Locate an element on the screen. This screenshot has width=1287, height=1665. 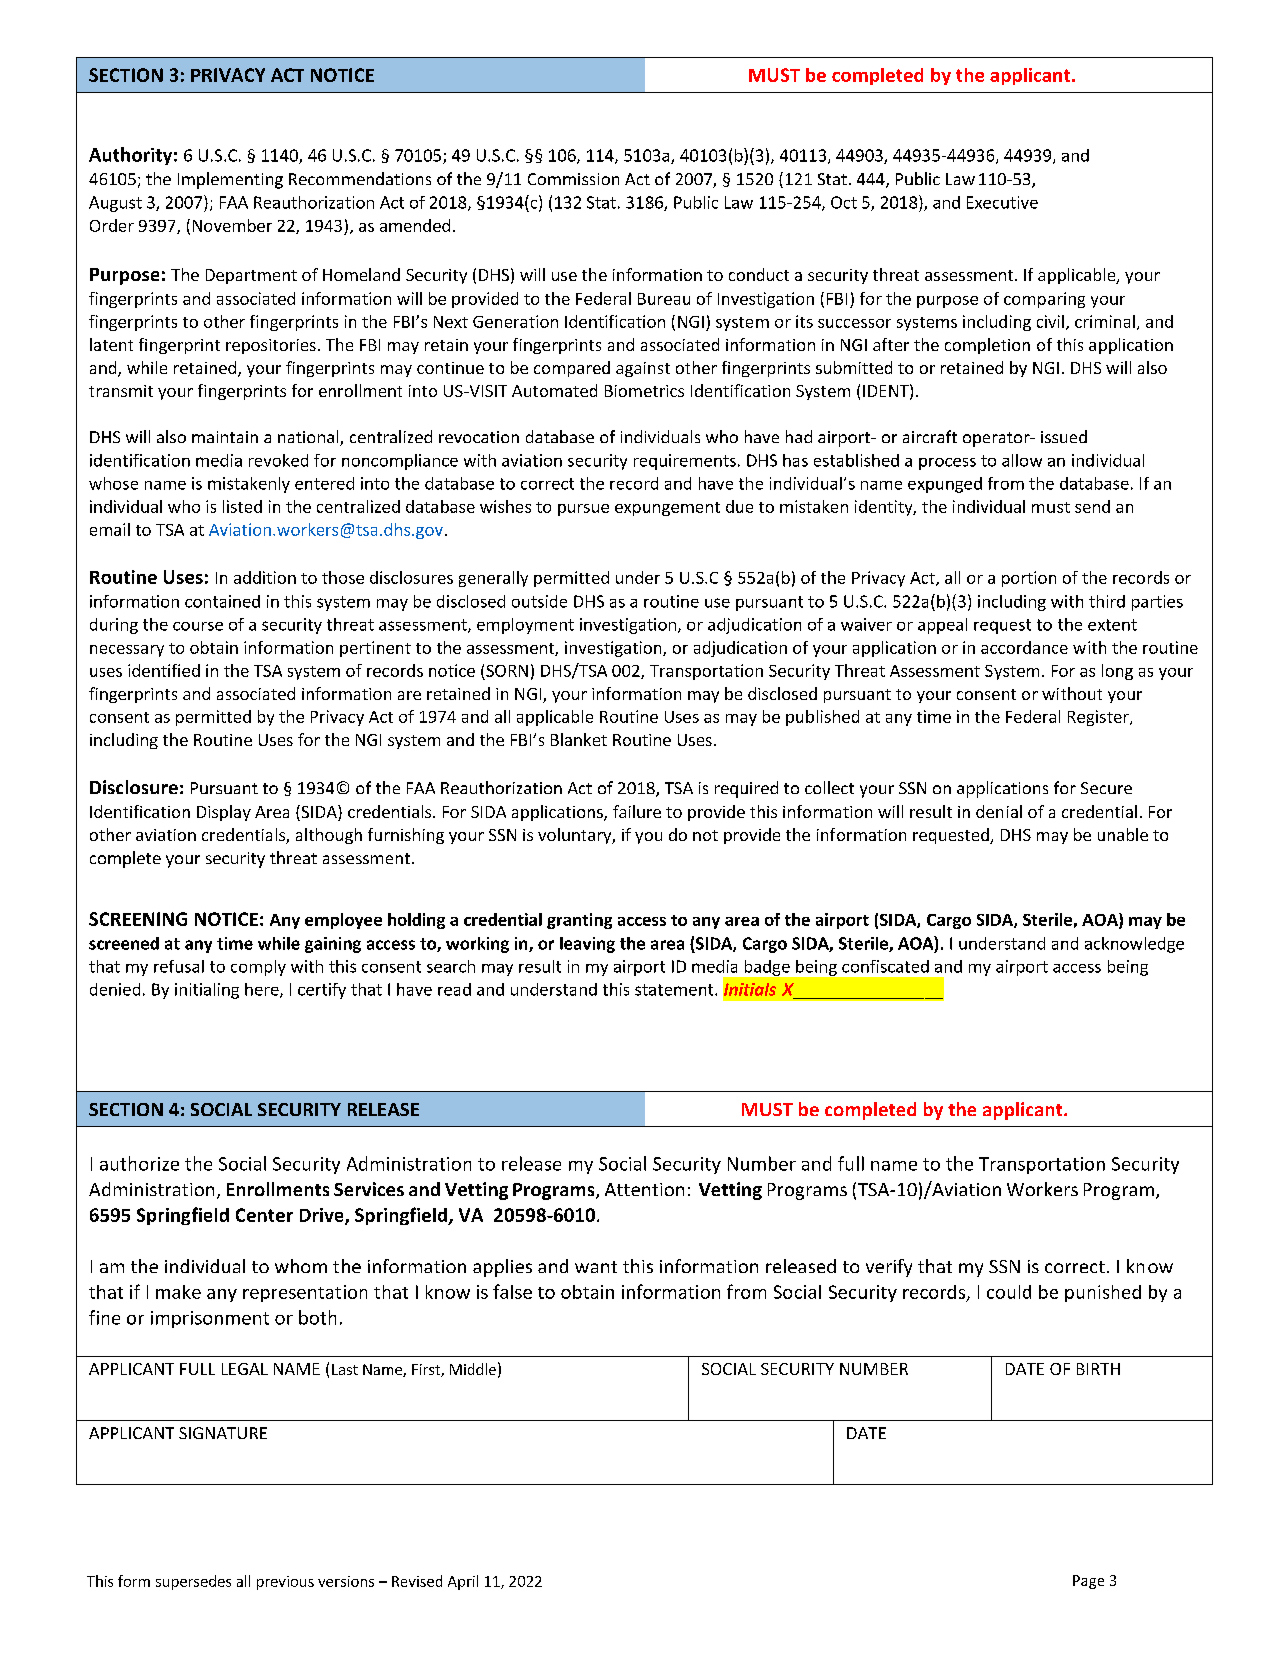
supersedes is located at coordinates (193, 1582).
